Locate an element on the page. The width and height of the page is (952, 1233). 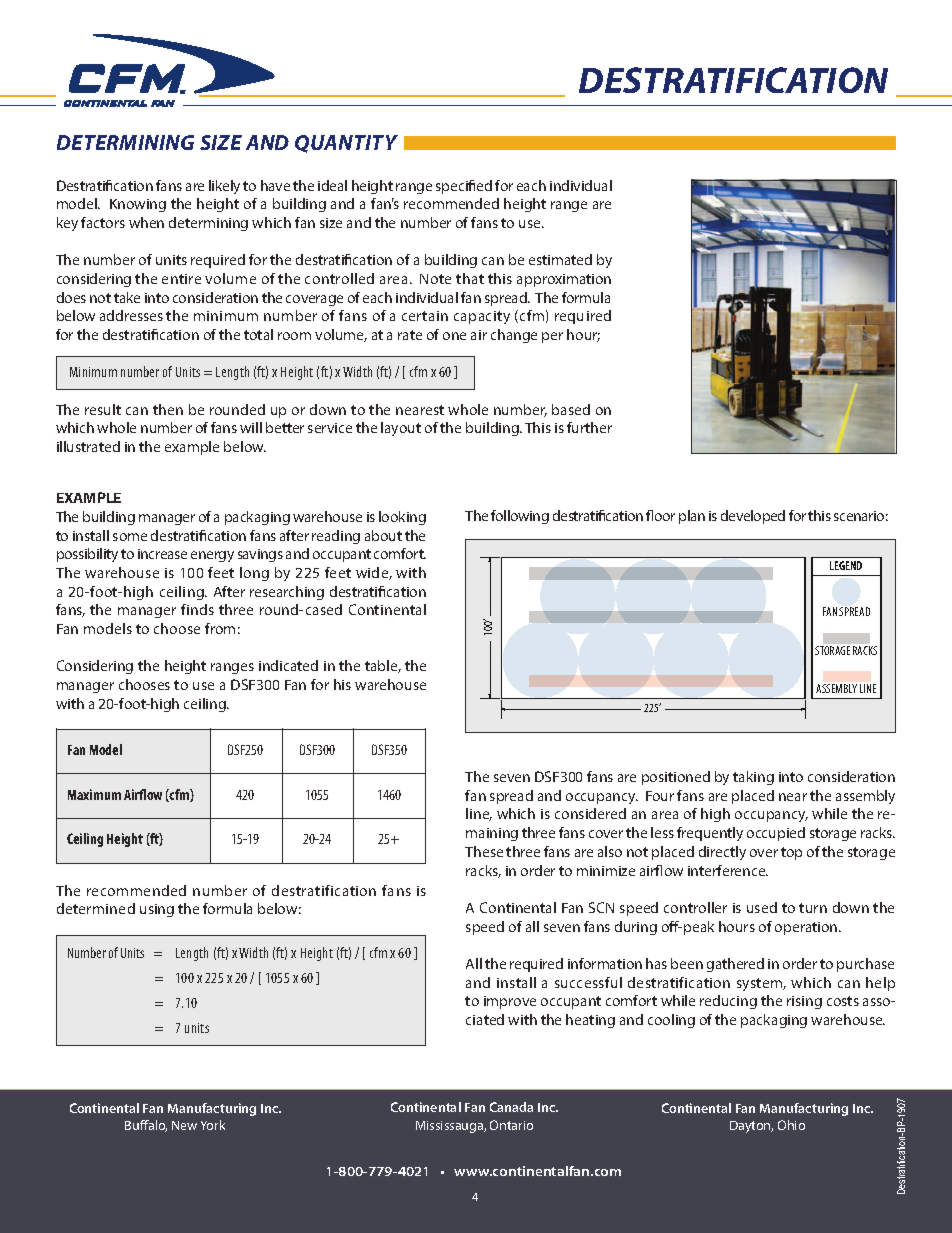
Knowing is located at coordinates (138, 205).
